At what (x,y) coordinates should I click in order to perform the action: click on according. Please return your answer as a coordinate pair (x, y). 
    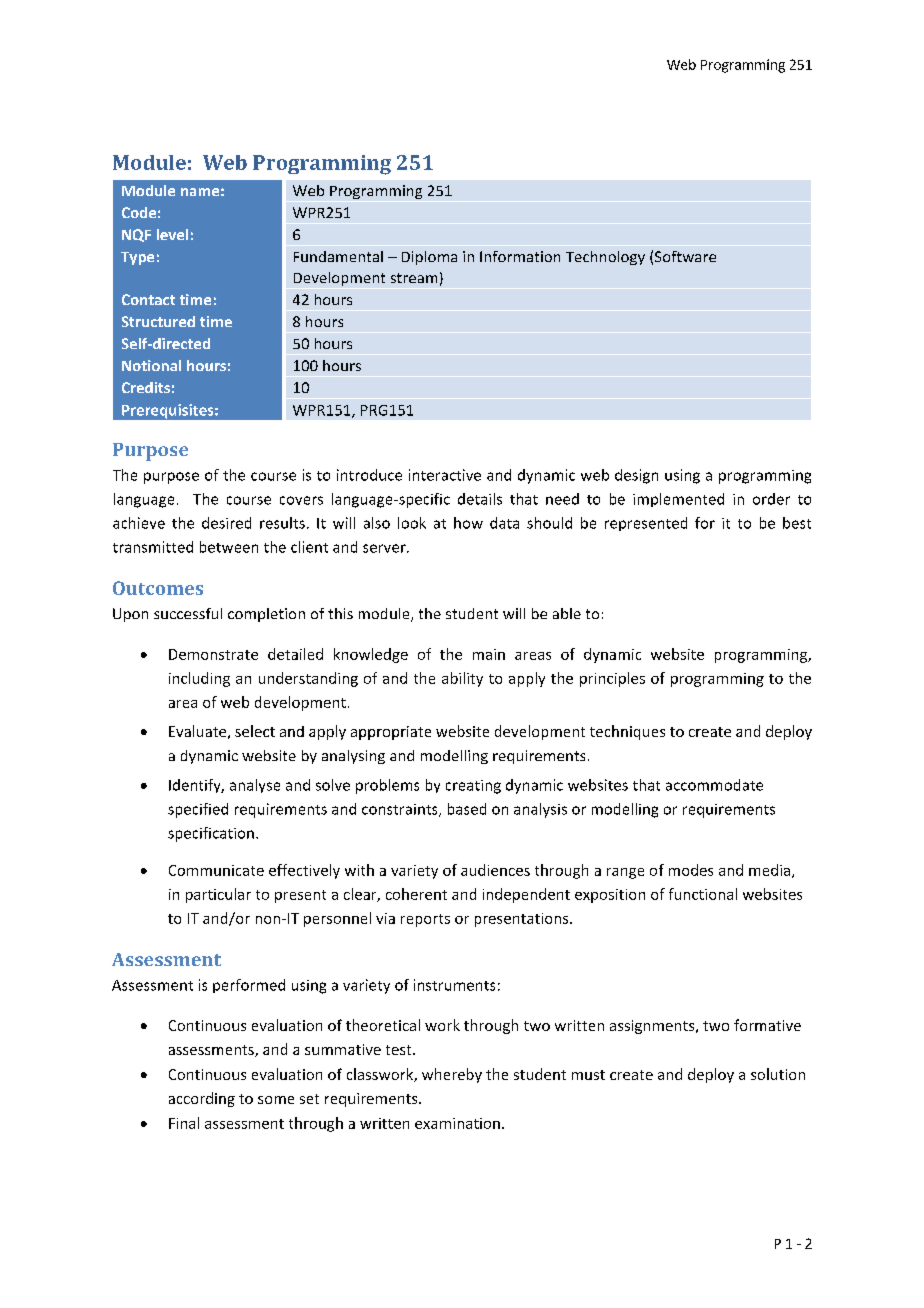
    Looking at the image, I should click on (202, 1099).
